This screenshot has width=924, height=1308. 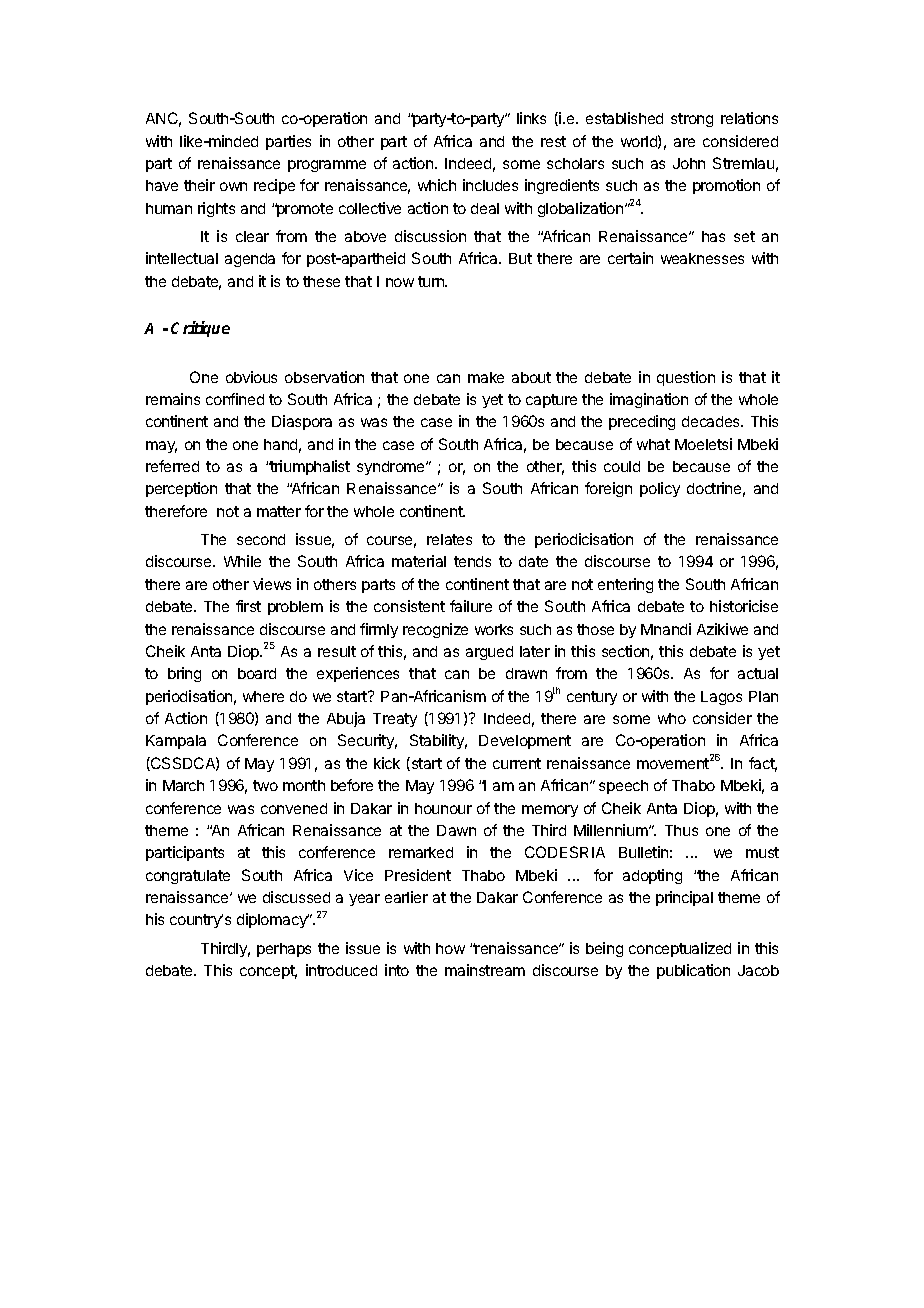 I want to click on Lagos, so click(x=721, y=698).
